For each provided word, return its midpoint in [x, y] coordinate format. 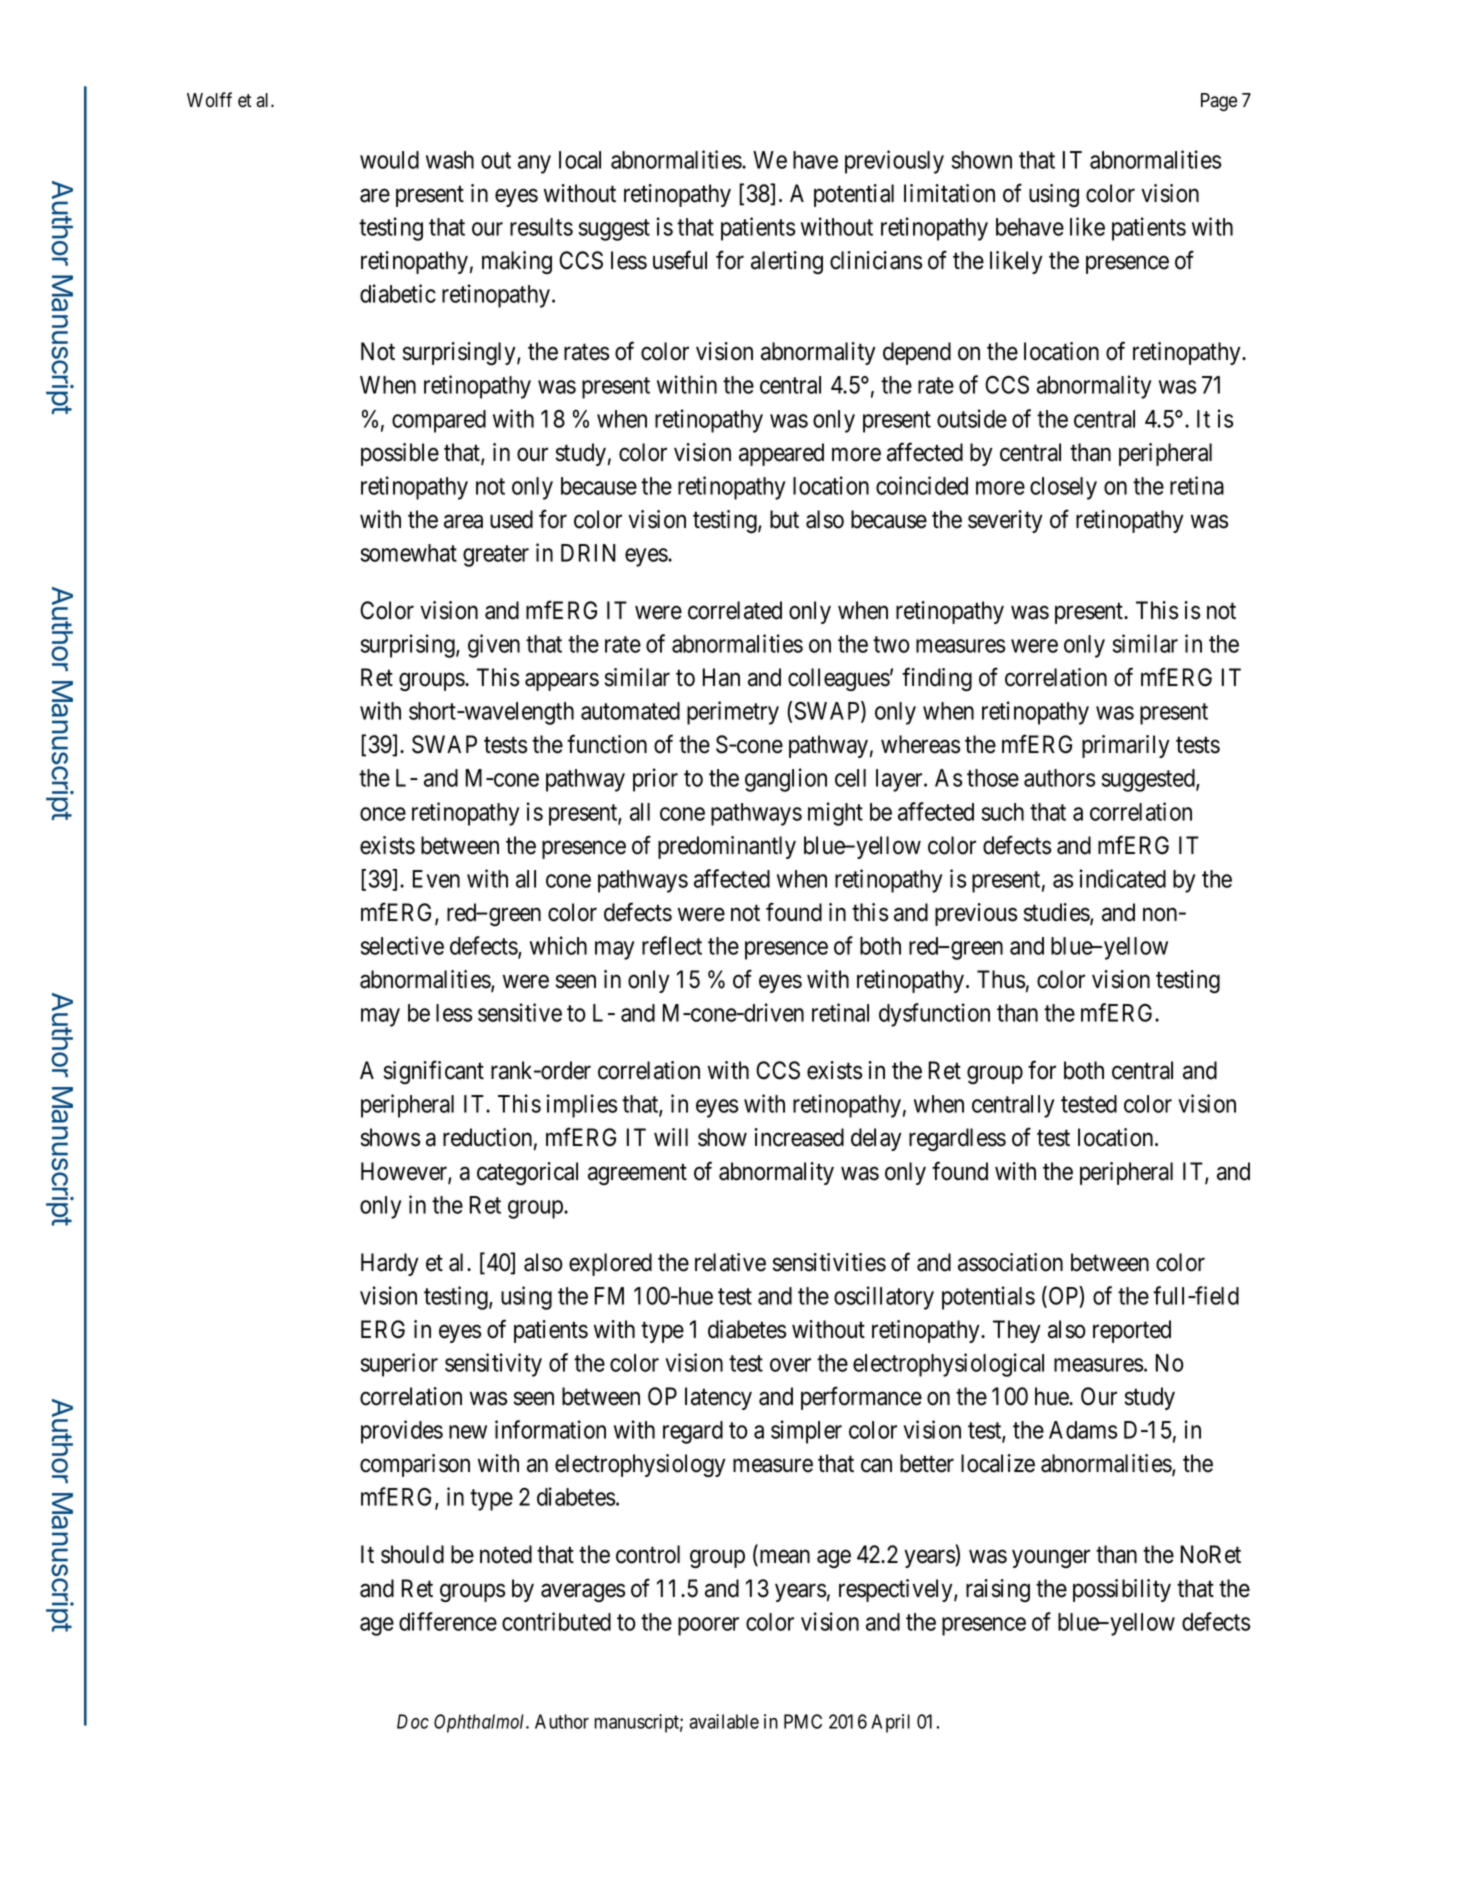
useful [680, 260]
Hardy [390, 1264]
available [724, 1721]
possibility [1122, 1590]
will [671, 1137]
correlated [735, 610]
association [1010, 1262]
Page [1219, 102]
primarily [1126, 746]
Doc [413, 1721]
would [389, 160]
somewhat [409, 553]
